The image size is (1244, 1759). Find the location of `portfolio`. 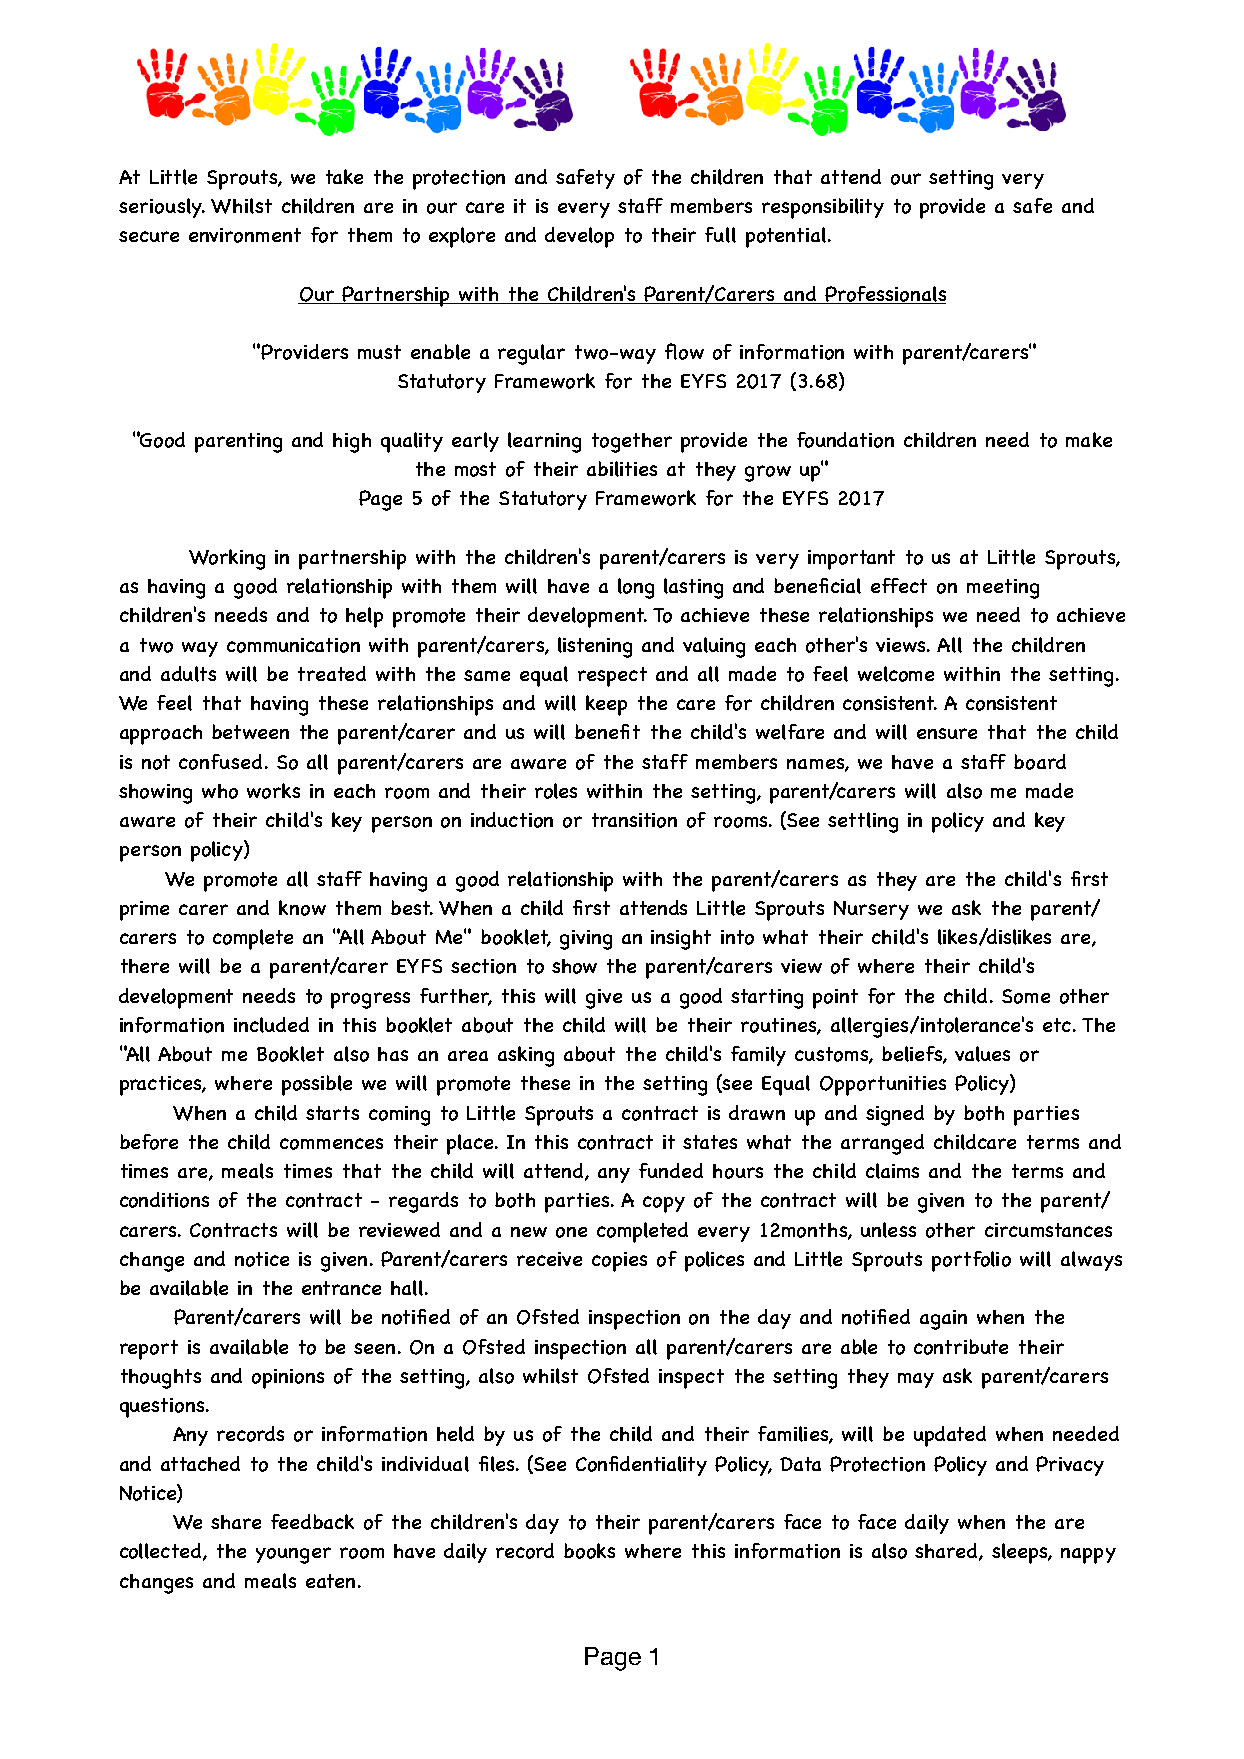

portfolio is located at coordinates (971, 1261).
